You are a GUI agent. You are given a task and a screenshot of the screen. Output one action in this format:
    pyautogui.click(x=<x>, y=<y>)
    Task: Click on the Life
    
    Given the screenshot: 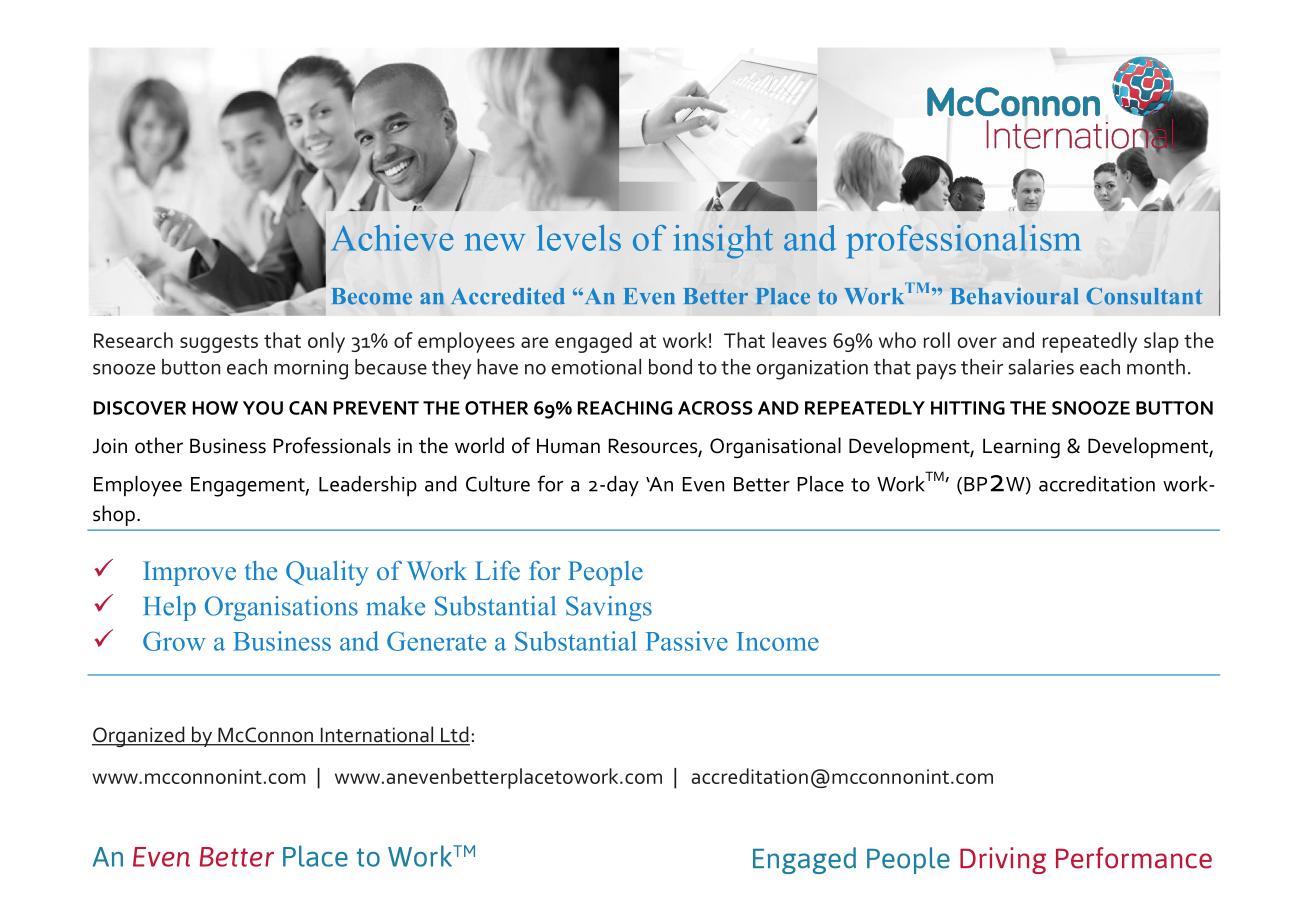 What is the action you would take?
    pyautogui.click(x=497, y=570)
